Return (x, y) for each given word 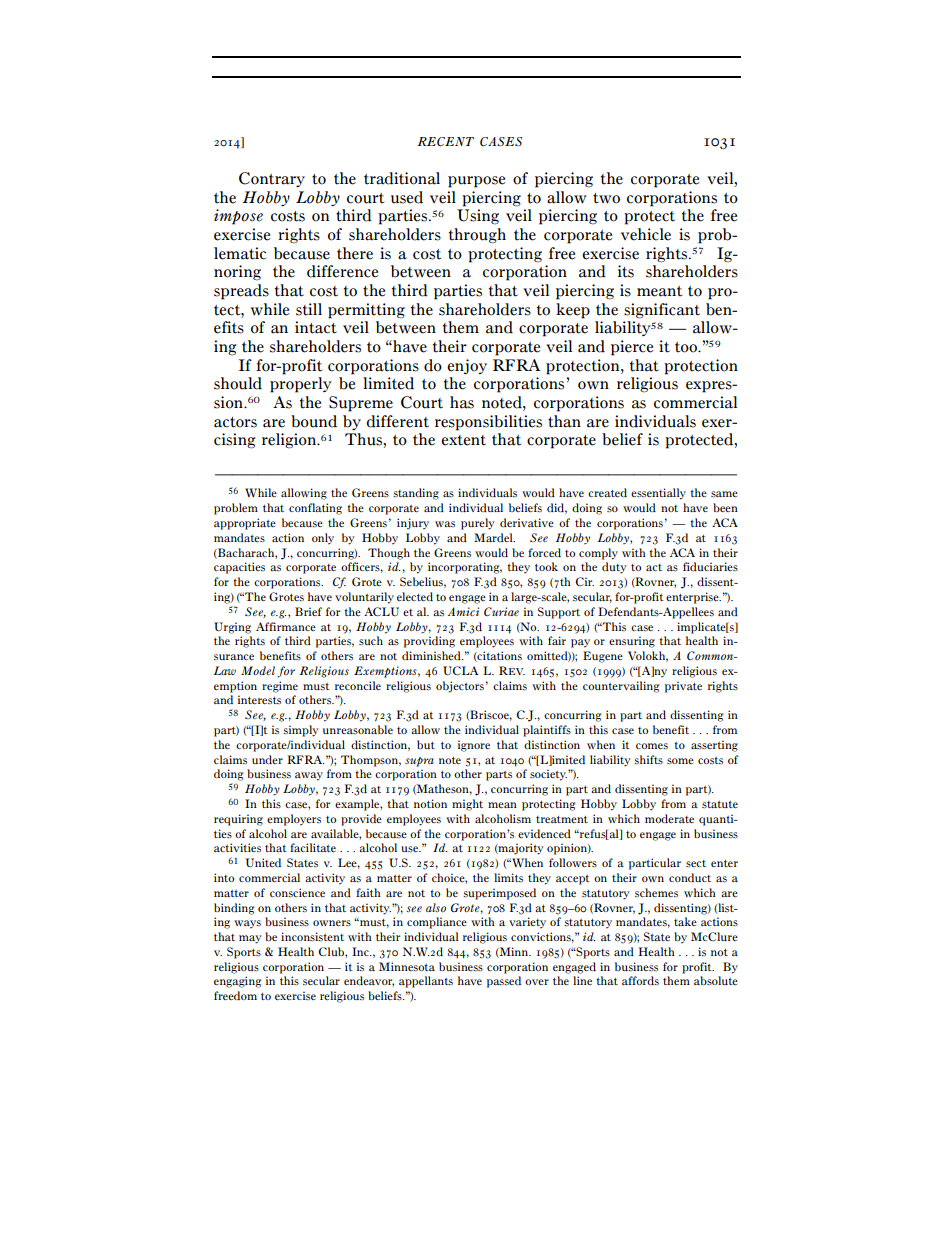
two (606, 198)
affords (640, 980)
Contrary (272, 179)
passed (504, 982)
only (323, 539)
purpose (476, 182)
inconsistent (312, 937)
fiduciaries (710, 567)
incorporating (465, 568)
